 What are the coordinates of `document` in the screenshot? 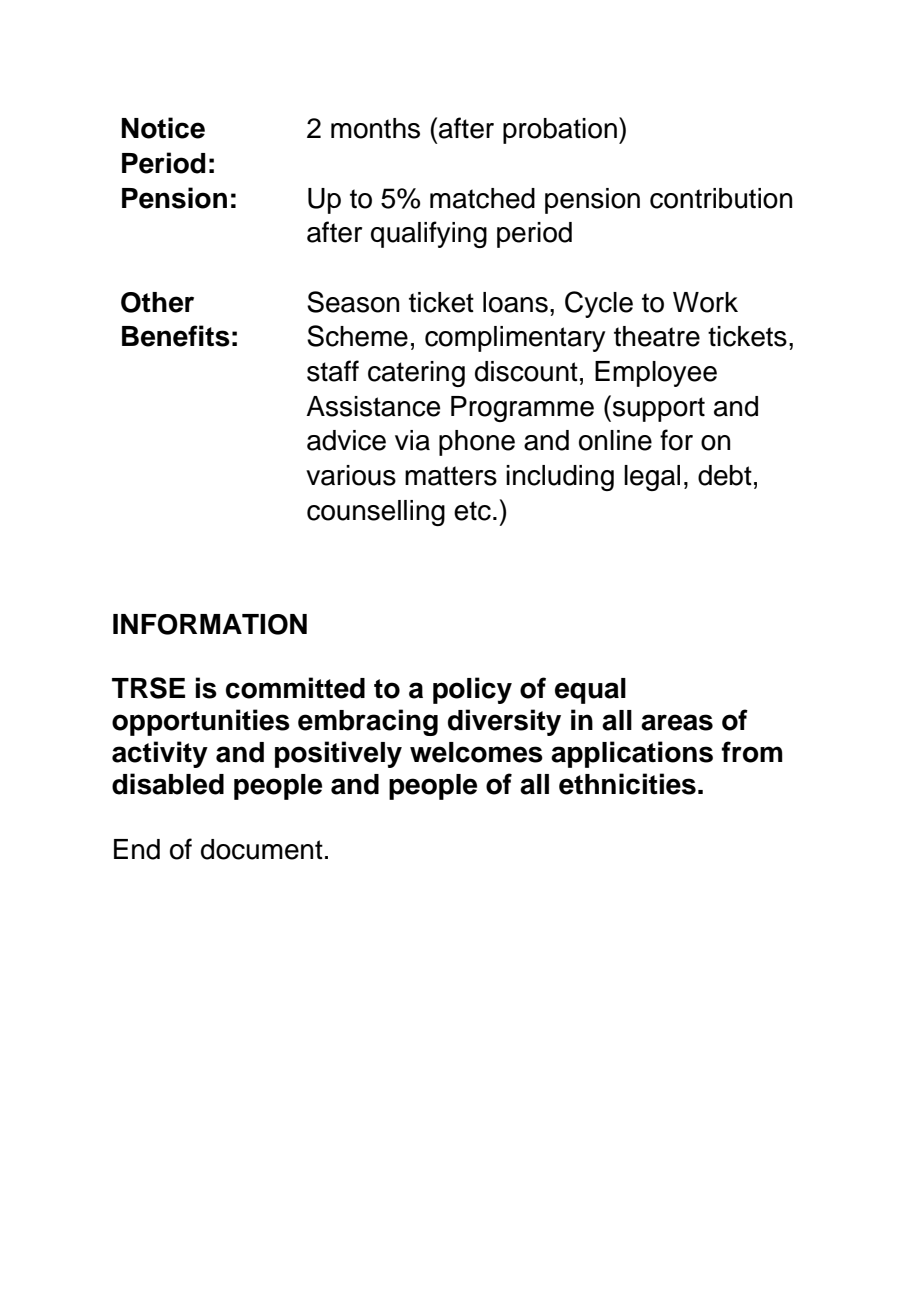 It's located at (262, 849).
